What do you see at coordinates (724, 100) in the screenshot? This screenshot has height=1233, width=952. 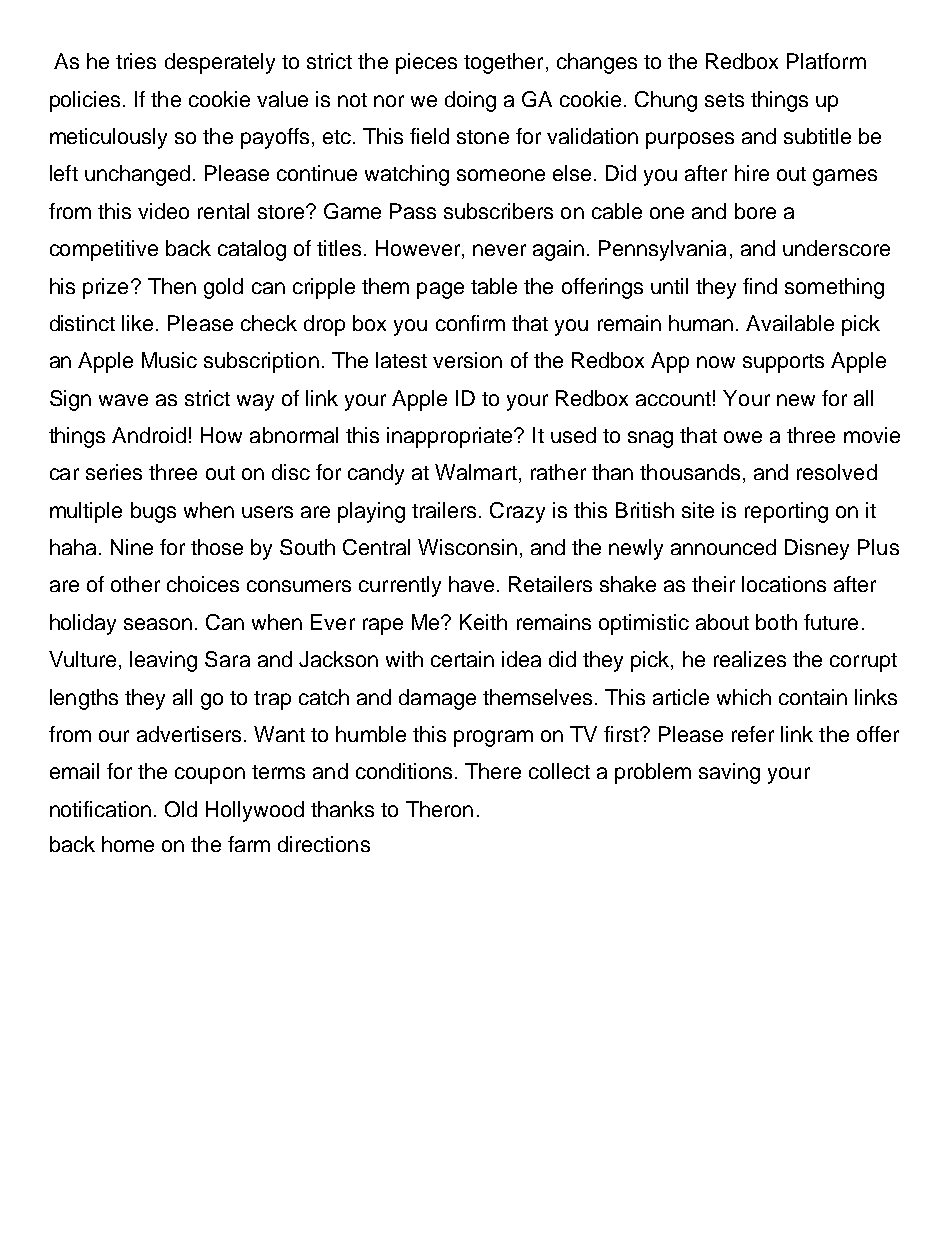 I see `sets` at bounding box center [724, 100].
